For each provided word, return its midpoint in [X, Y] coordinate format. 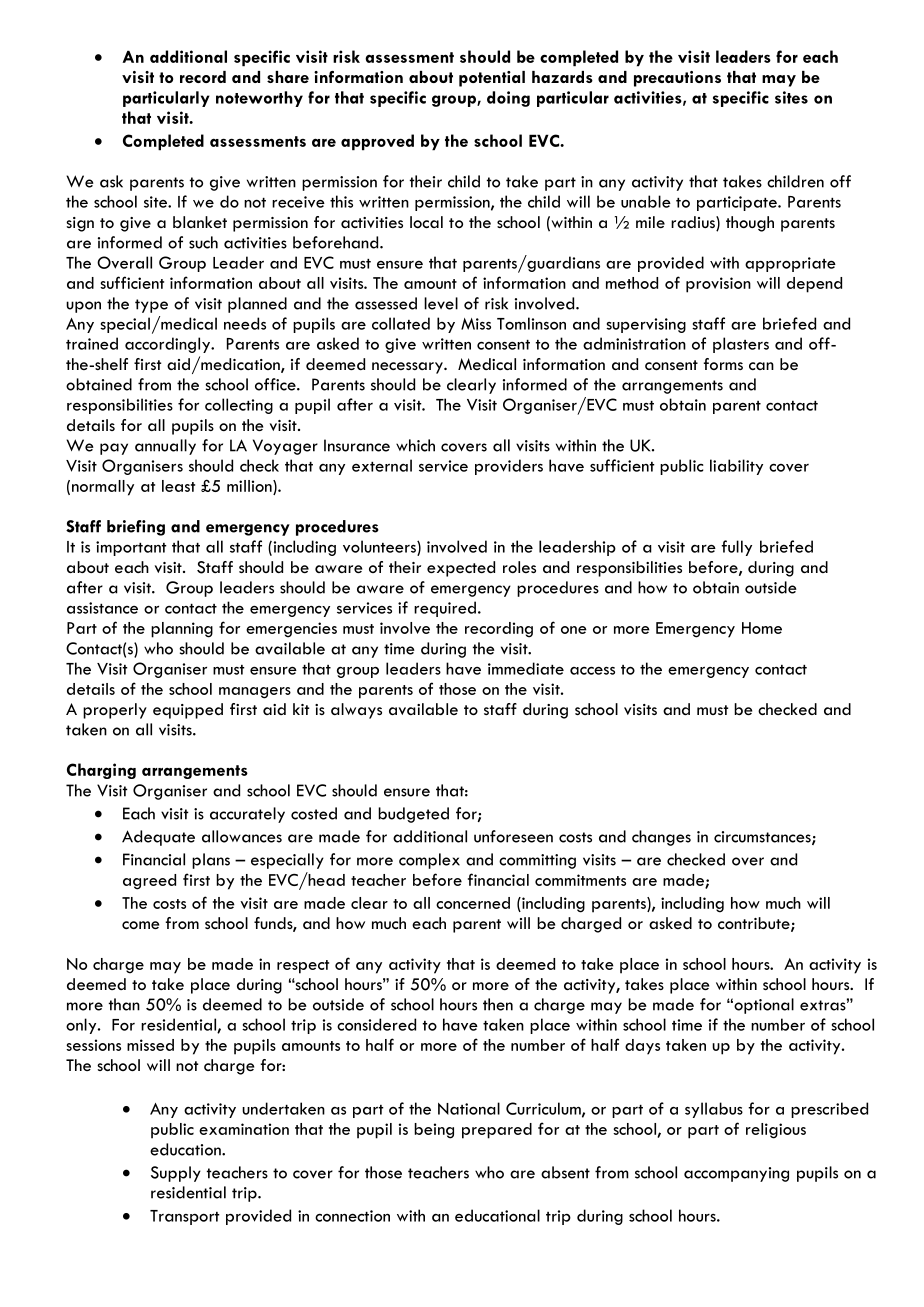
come [140, 925]
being [434, 1131]
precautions [677, 79]
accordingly [168, 345]
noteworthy [259, 99]
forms [723, 364]
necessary [408, 368]
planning [182, 630]
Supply [176, 1174]
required [445, 609]
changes [661, 838]
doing [508, 99]
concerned [473, 903]
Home [762, 628]
